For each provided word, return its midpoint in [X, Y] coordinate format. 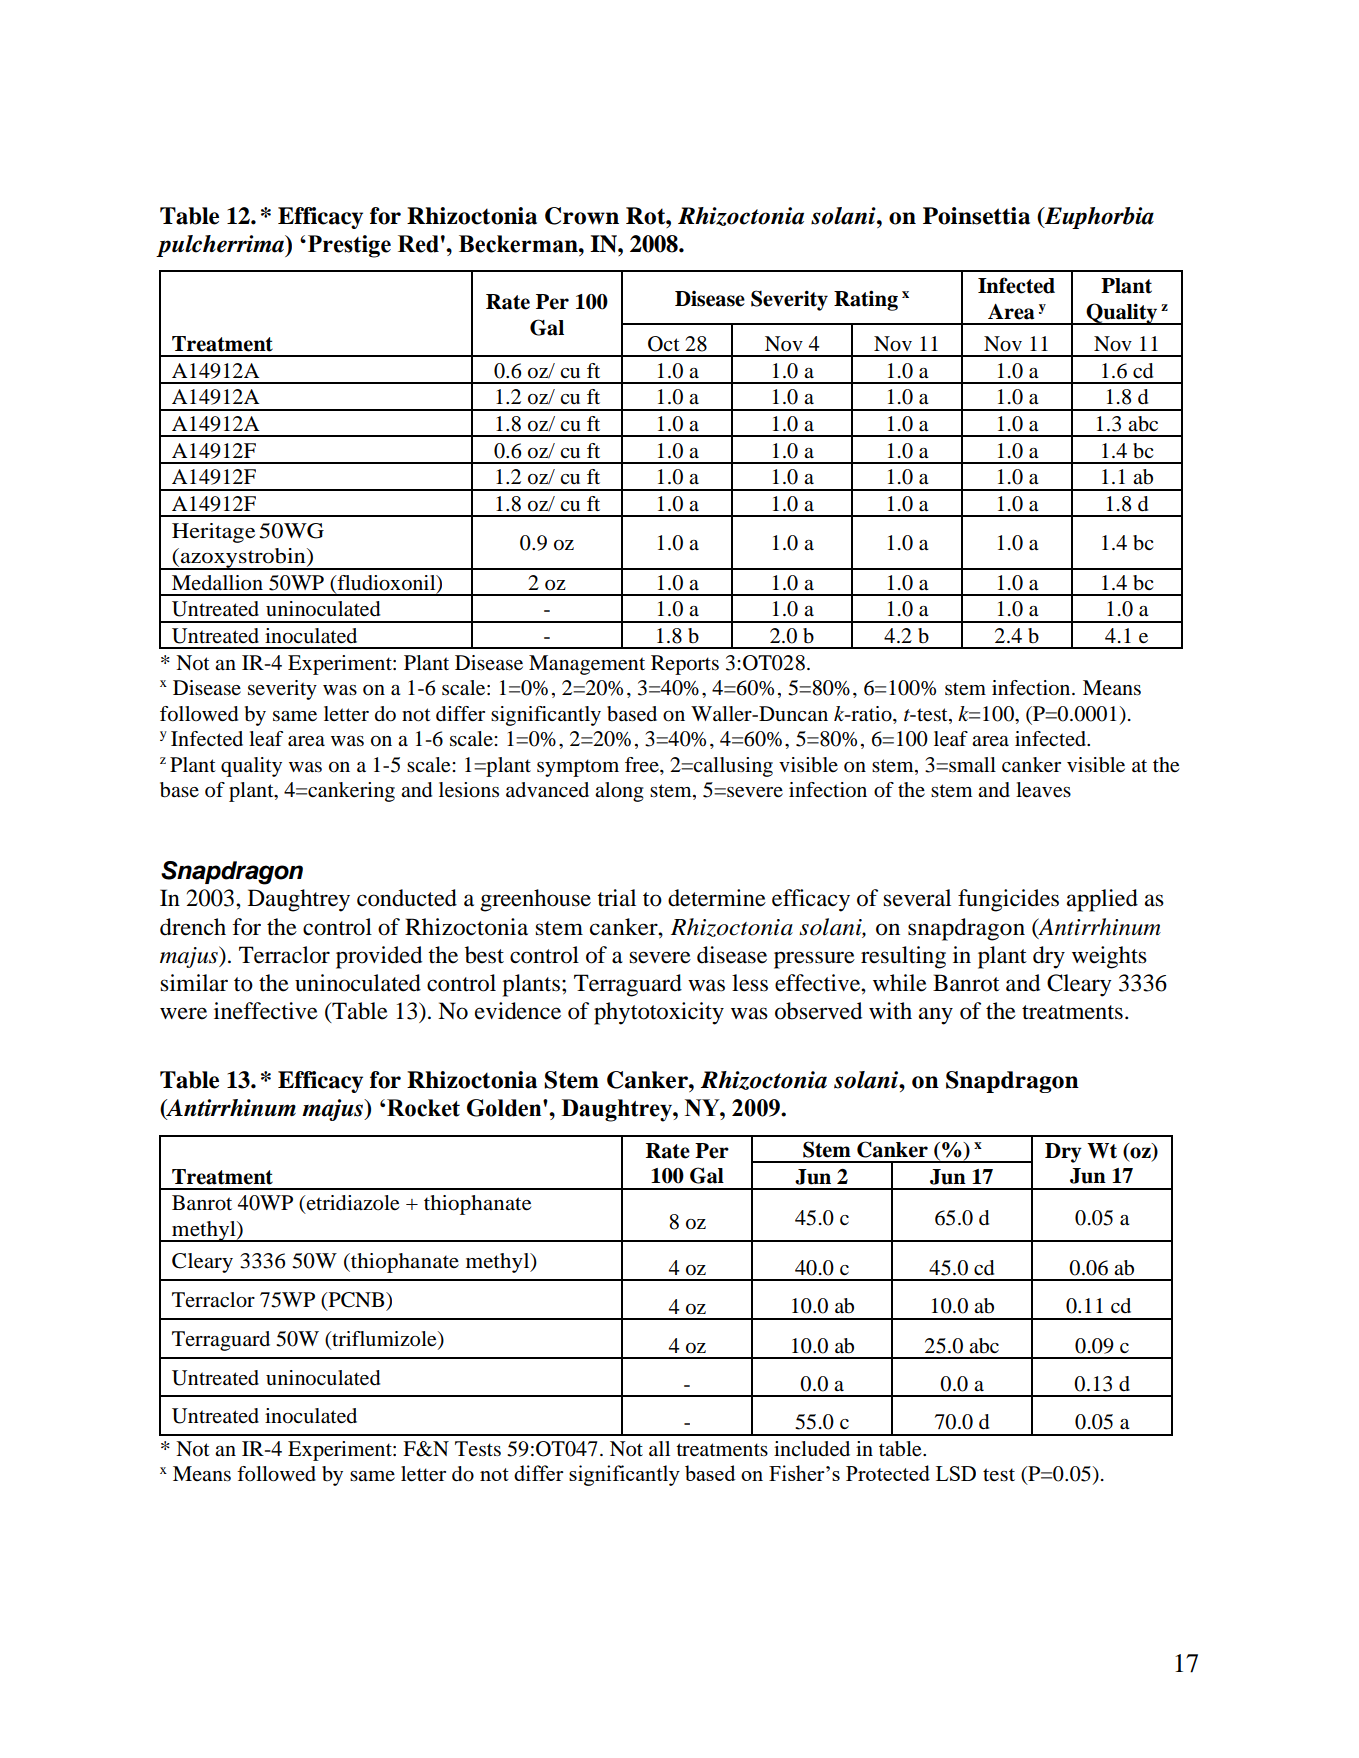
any [936, 1016]
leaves [1043, 790]
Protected [888, 1473]
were [183, 1013]
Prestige [349, 246]
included [812, 1449]
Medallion [217, 583]
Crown [582, 216]
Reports [685, 665]
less [750, 983]
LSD [956, 1473]
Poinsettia [976, 216]
